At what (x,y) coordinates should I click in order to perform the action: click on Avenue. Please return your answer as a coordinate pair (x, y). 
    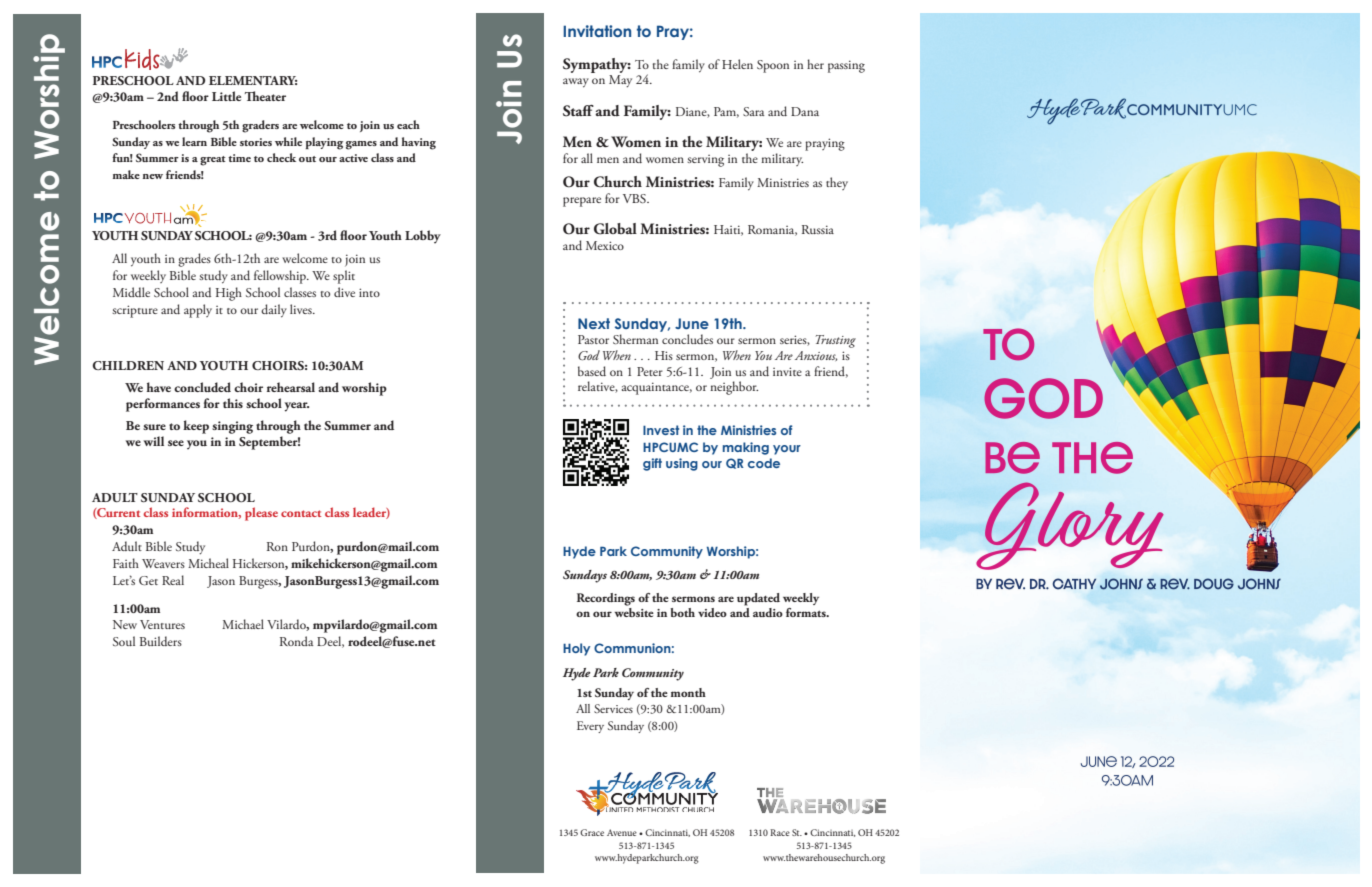
    Looking at the image, I should click on (622, 832).
